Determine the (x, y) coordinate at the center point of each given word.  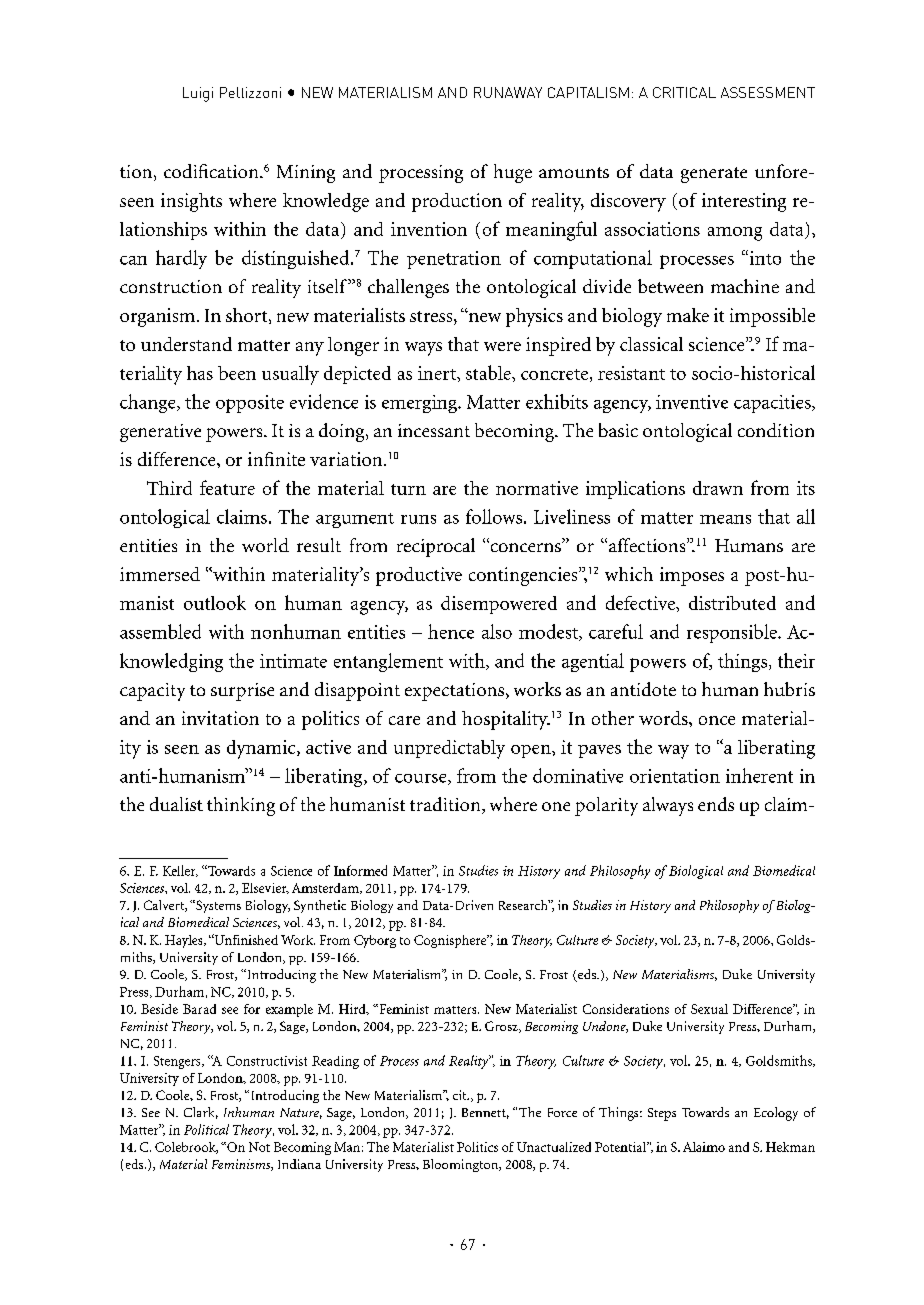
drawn (718, 488)
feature (227, 487)
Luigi (198, 94)
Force (562, 1112)
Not (259, 1147)
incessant (434, 430)
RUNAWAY (508, 92)
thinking (241, 806)
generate (714, 175)
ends (716, 804)
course (422, 779)
